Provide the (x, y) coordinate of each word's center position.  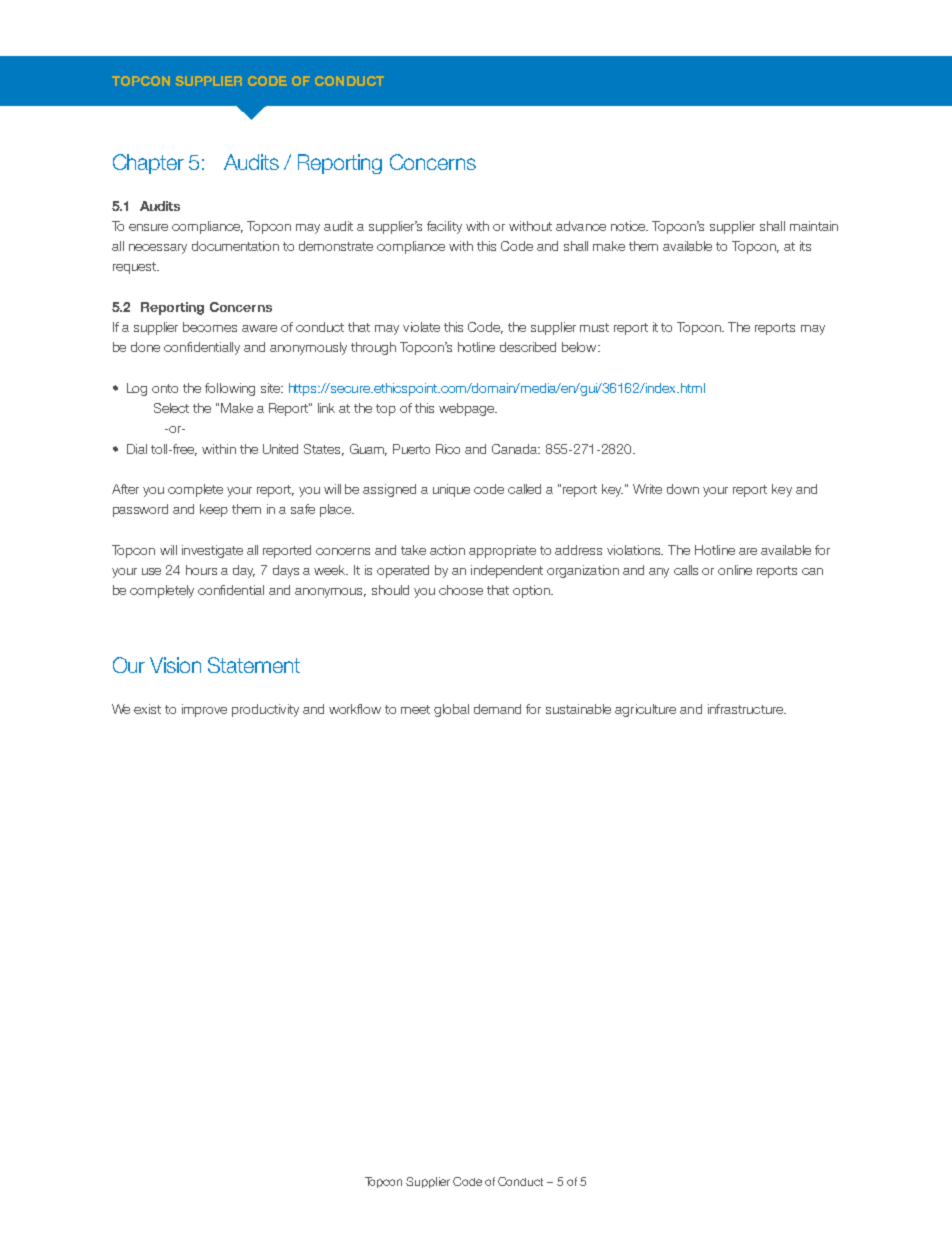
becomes (210, 327)
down (683, 489)
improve (204, 710)
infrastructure (746, 709)
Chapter (148, 164)
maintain (814, 226)
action (447, 550)
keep (214, 510)
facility (444, 227)
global (451, 710)
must (594, 327)
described (528, 347)
